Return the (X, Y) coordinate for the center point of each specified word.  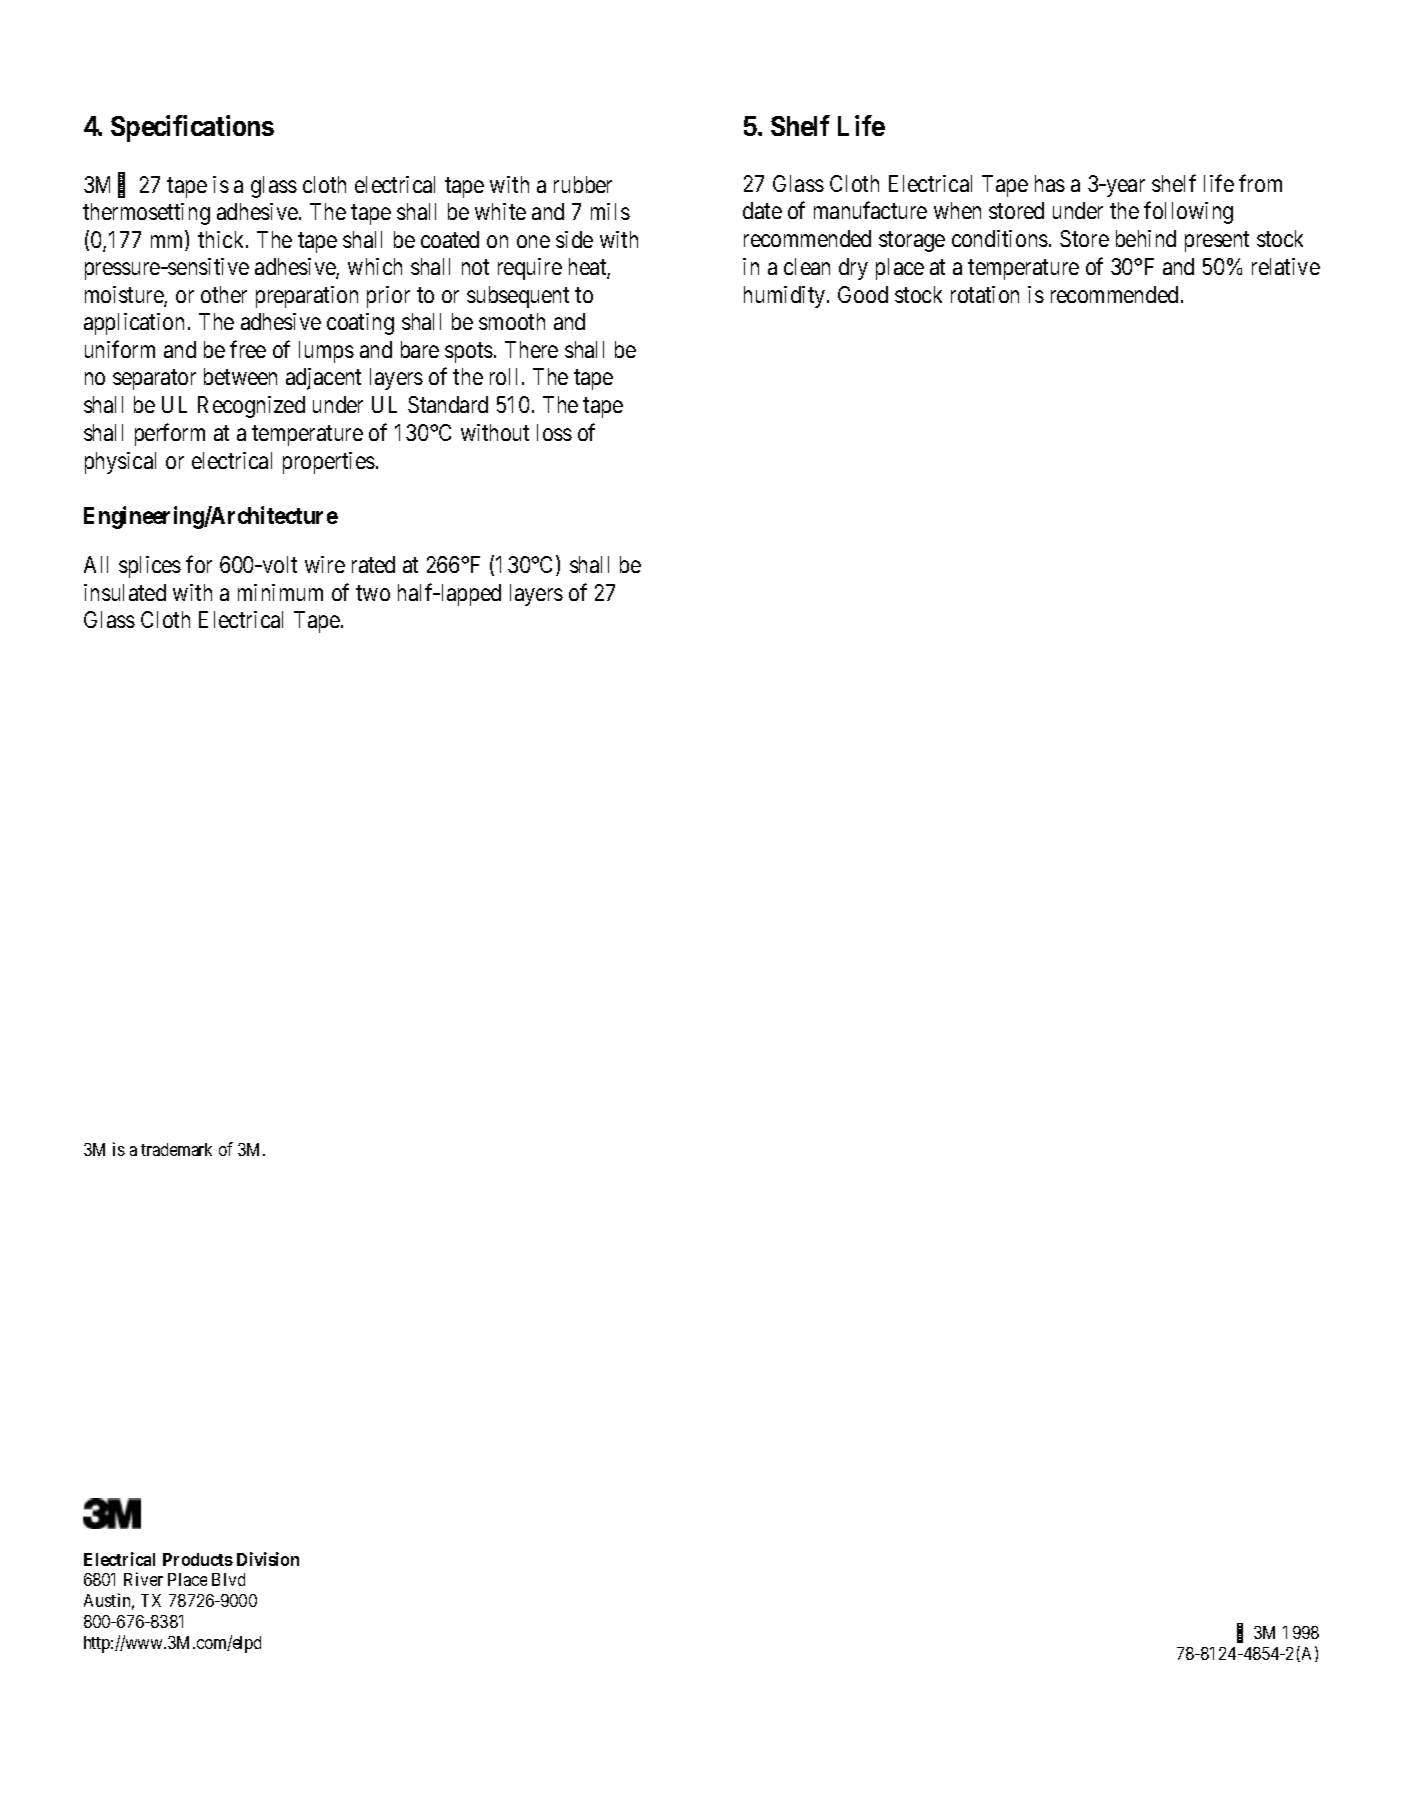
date (762, 210)
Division (268, 1559)
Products (198, 1559)
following (1188, 213)
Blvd (228, 1579)
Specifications (192, 128)
